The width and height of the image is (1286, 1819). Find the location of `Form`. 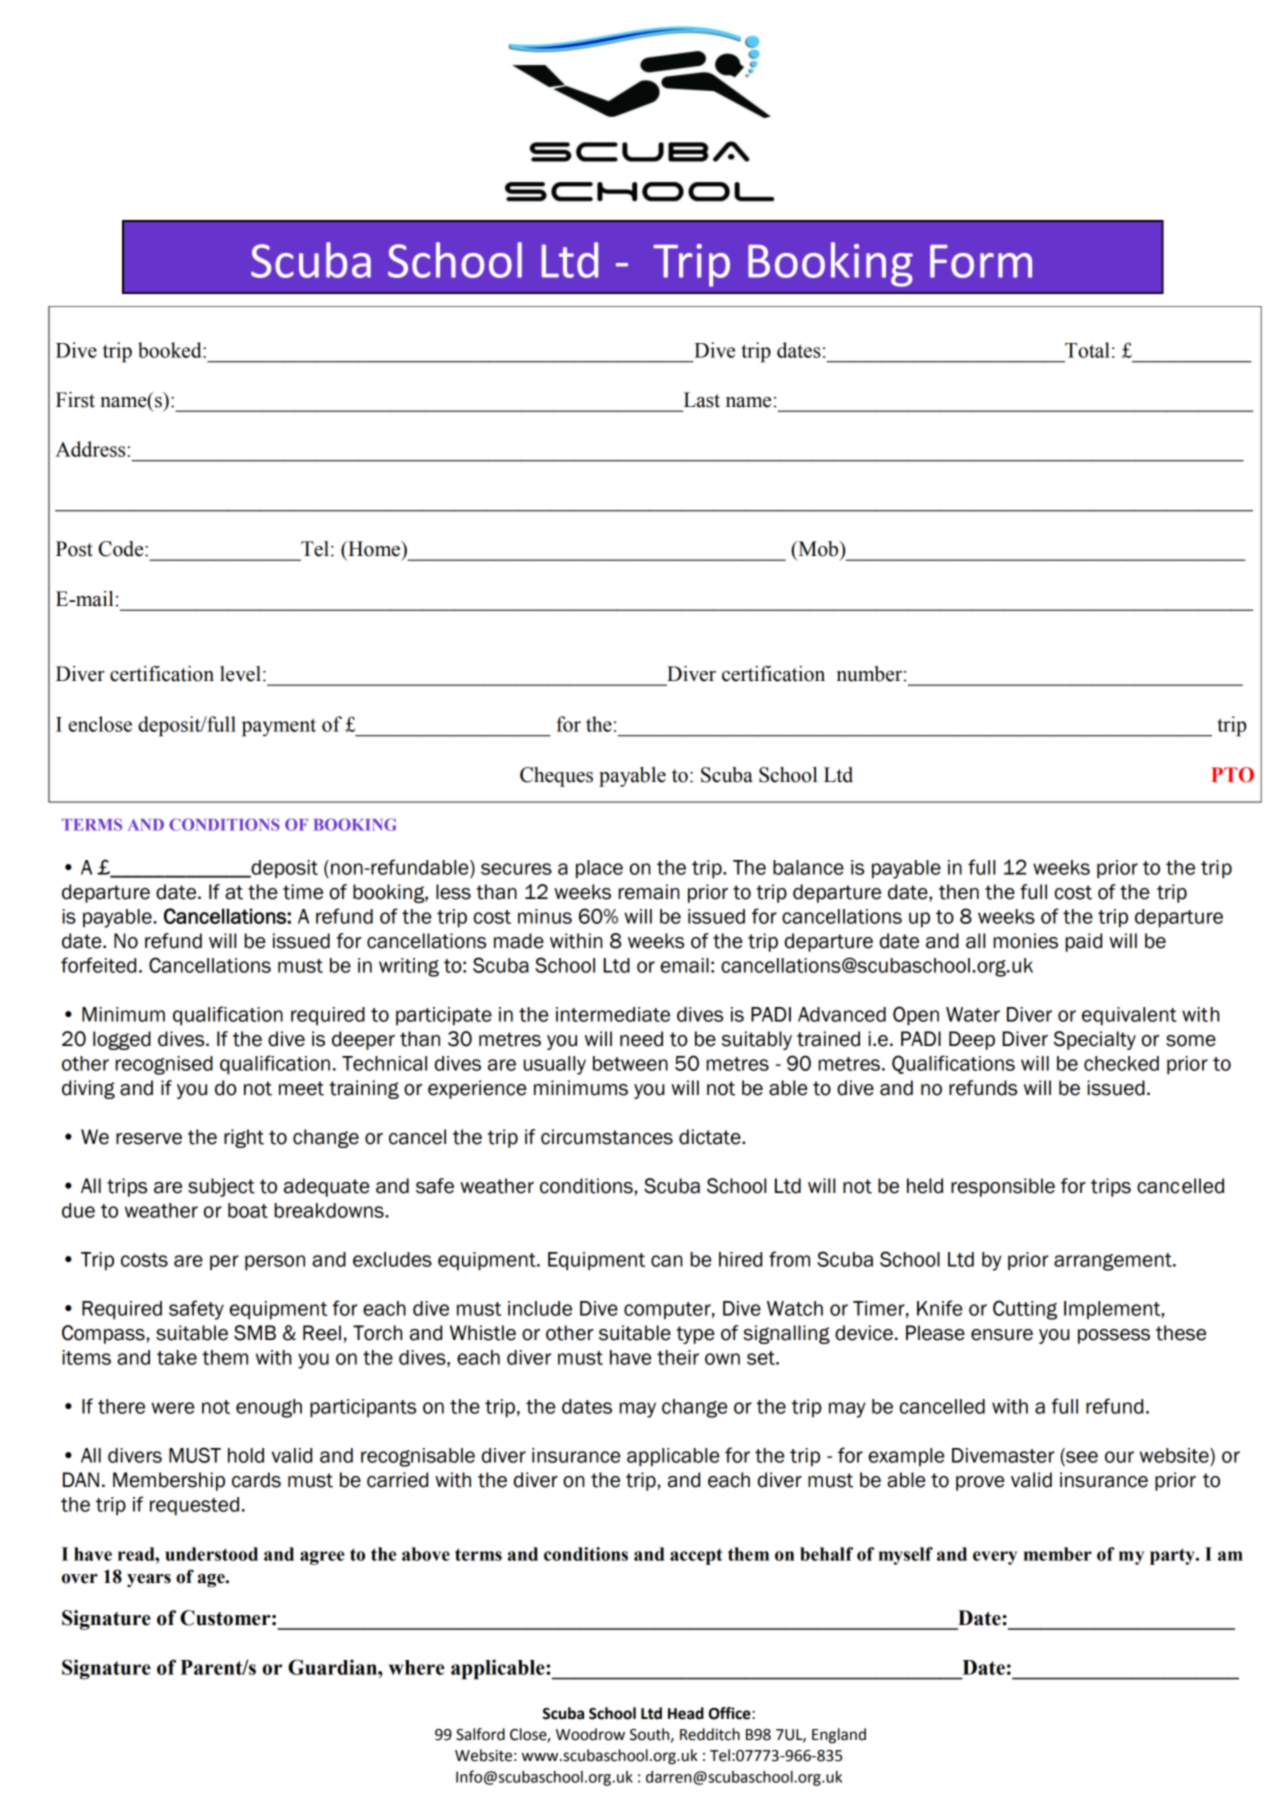

Form is located at coordinates (981, 261).
